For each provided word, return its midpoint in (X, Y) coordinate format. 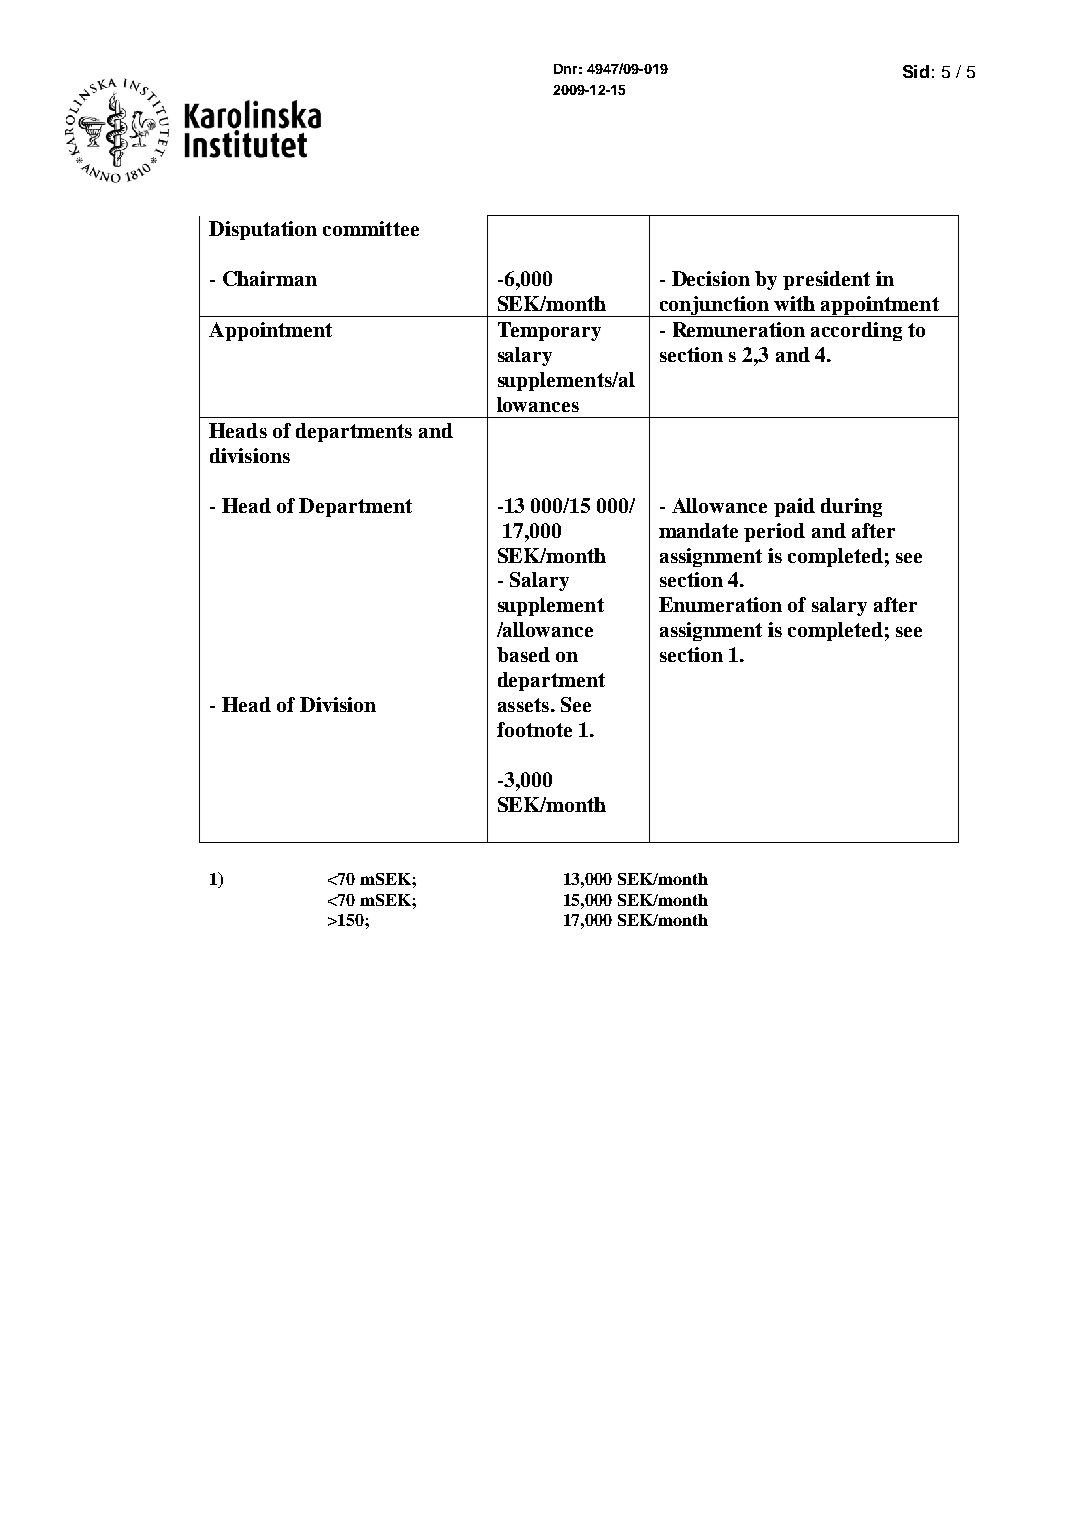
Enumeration (720, 604)
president (826, 280)
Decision (711, 278)
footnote (534, 729)
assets (523, 705)
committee (371, 228)
